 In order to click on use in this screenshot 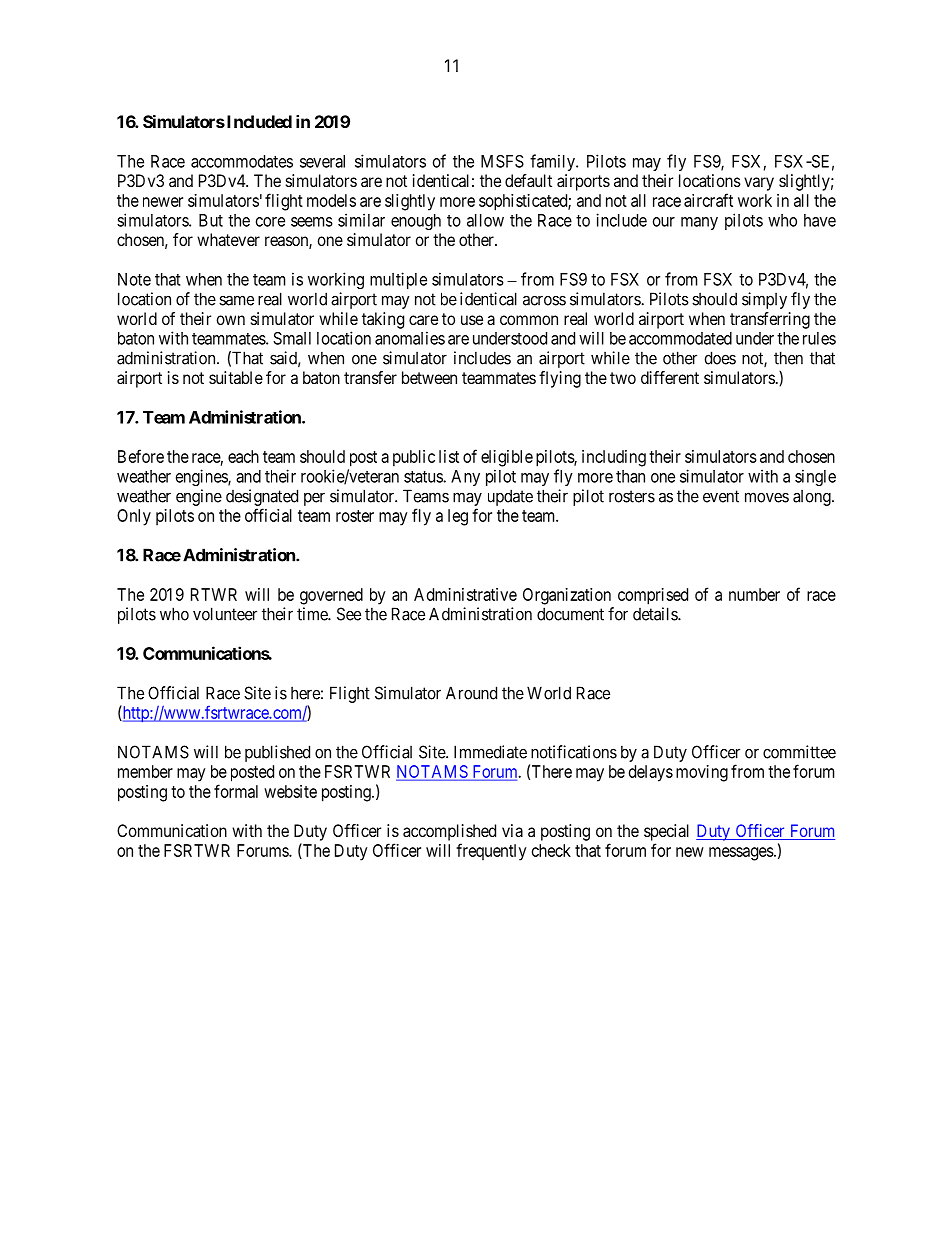, I will do `click(472, 320)`.
